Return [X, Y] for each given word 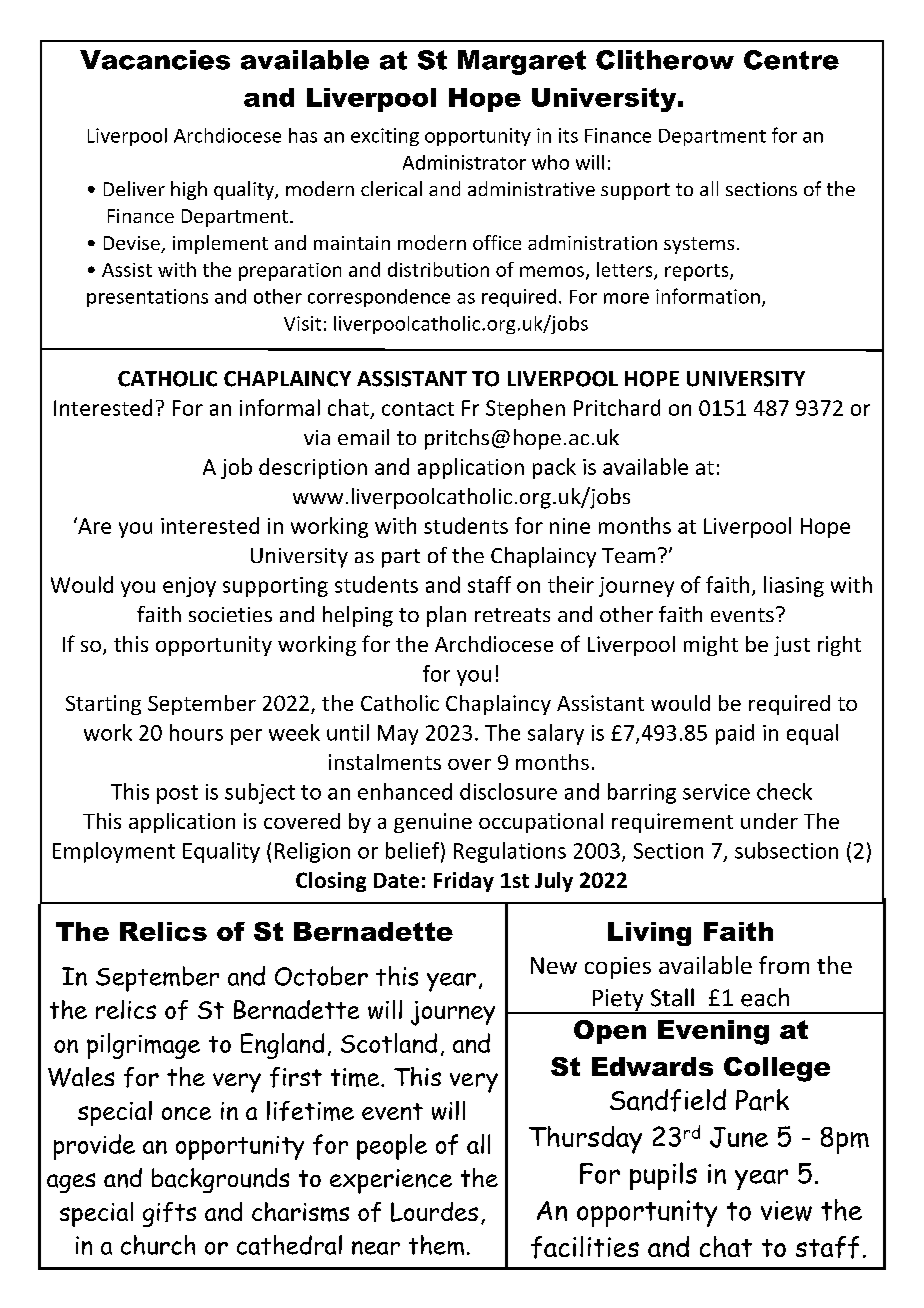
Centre [791, 60]
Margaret [522, 62]
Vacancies [155, 60]
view [786, 1211]
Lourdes [434, 1212]
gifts [169, 1214]
